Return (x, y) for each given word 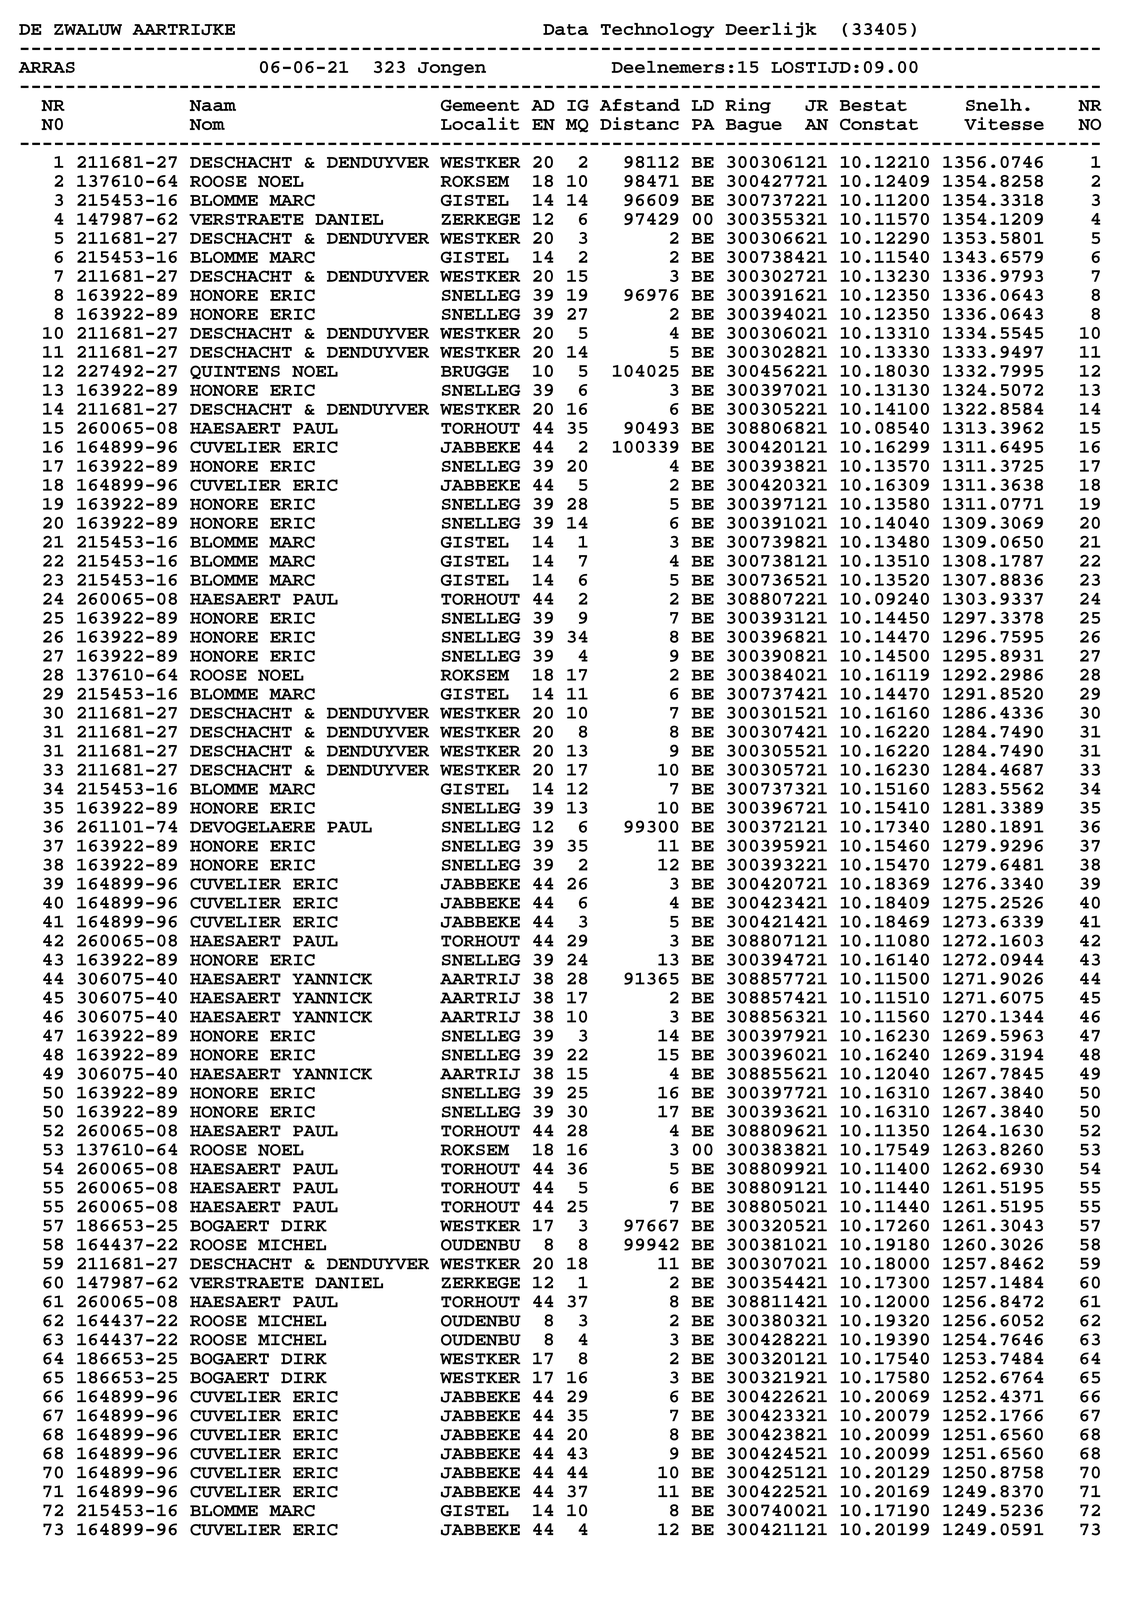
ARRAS (47, 67)
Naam (213, 105)
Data (565, 29)
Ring (748, 106)
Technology (657, 30)
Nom (207, 124)
